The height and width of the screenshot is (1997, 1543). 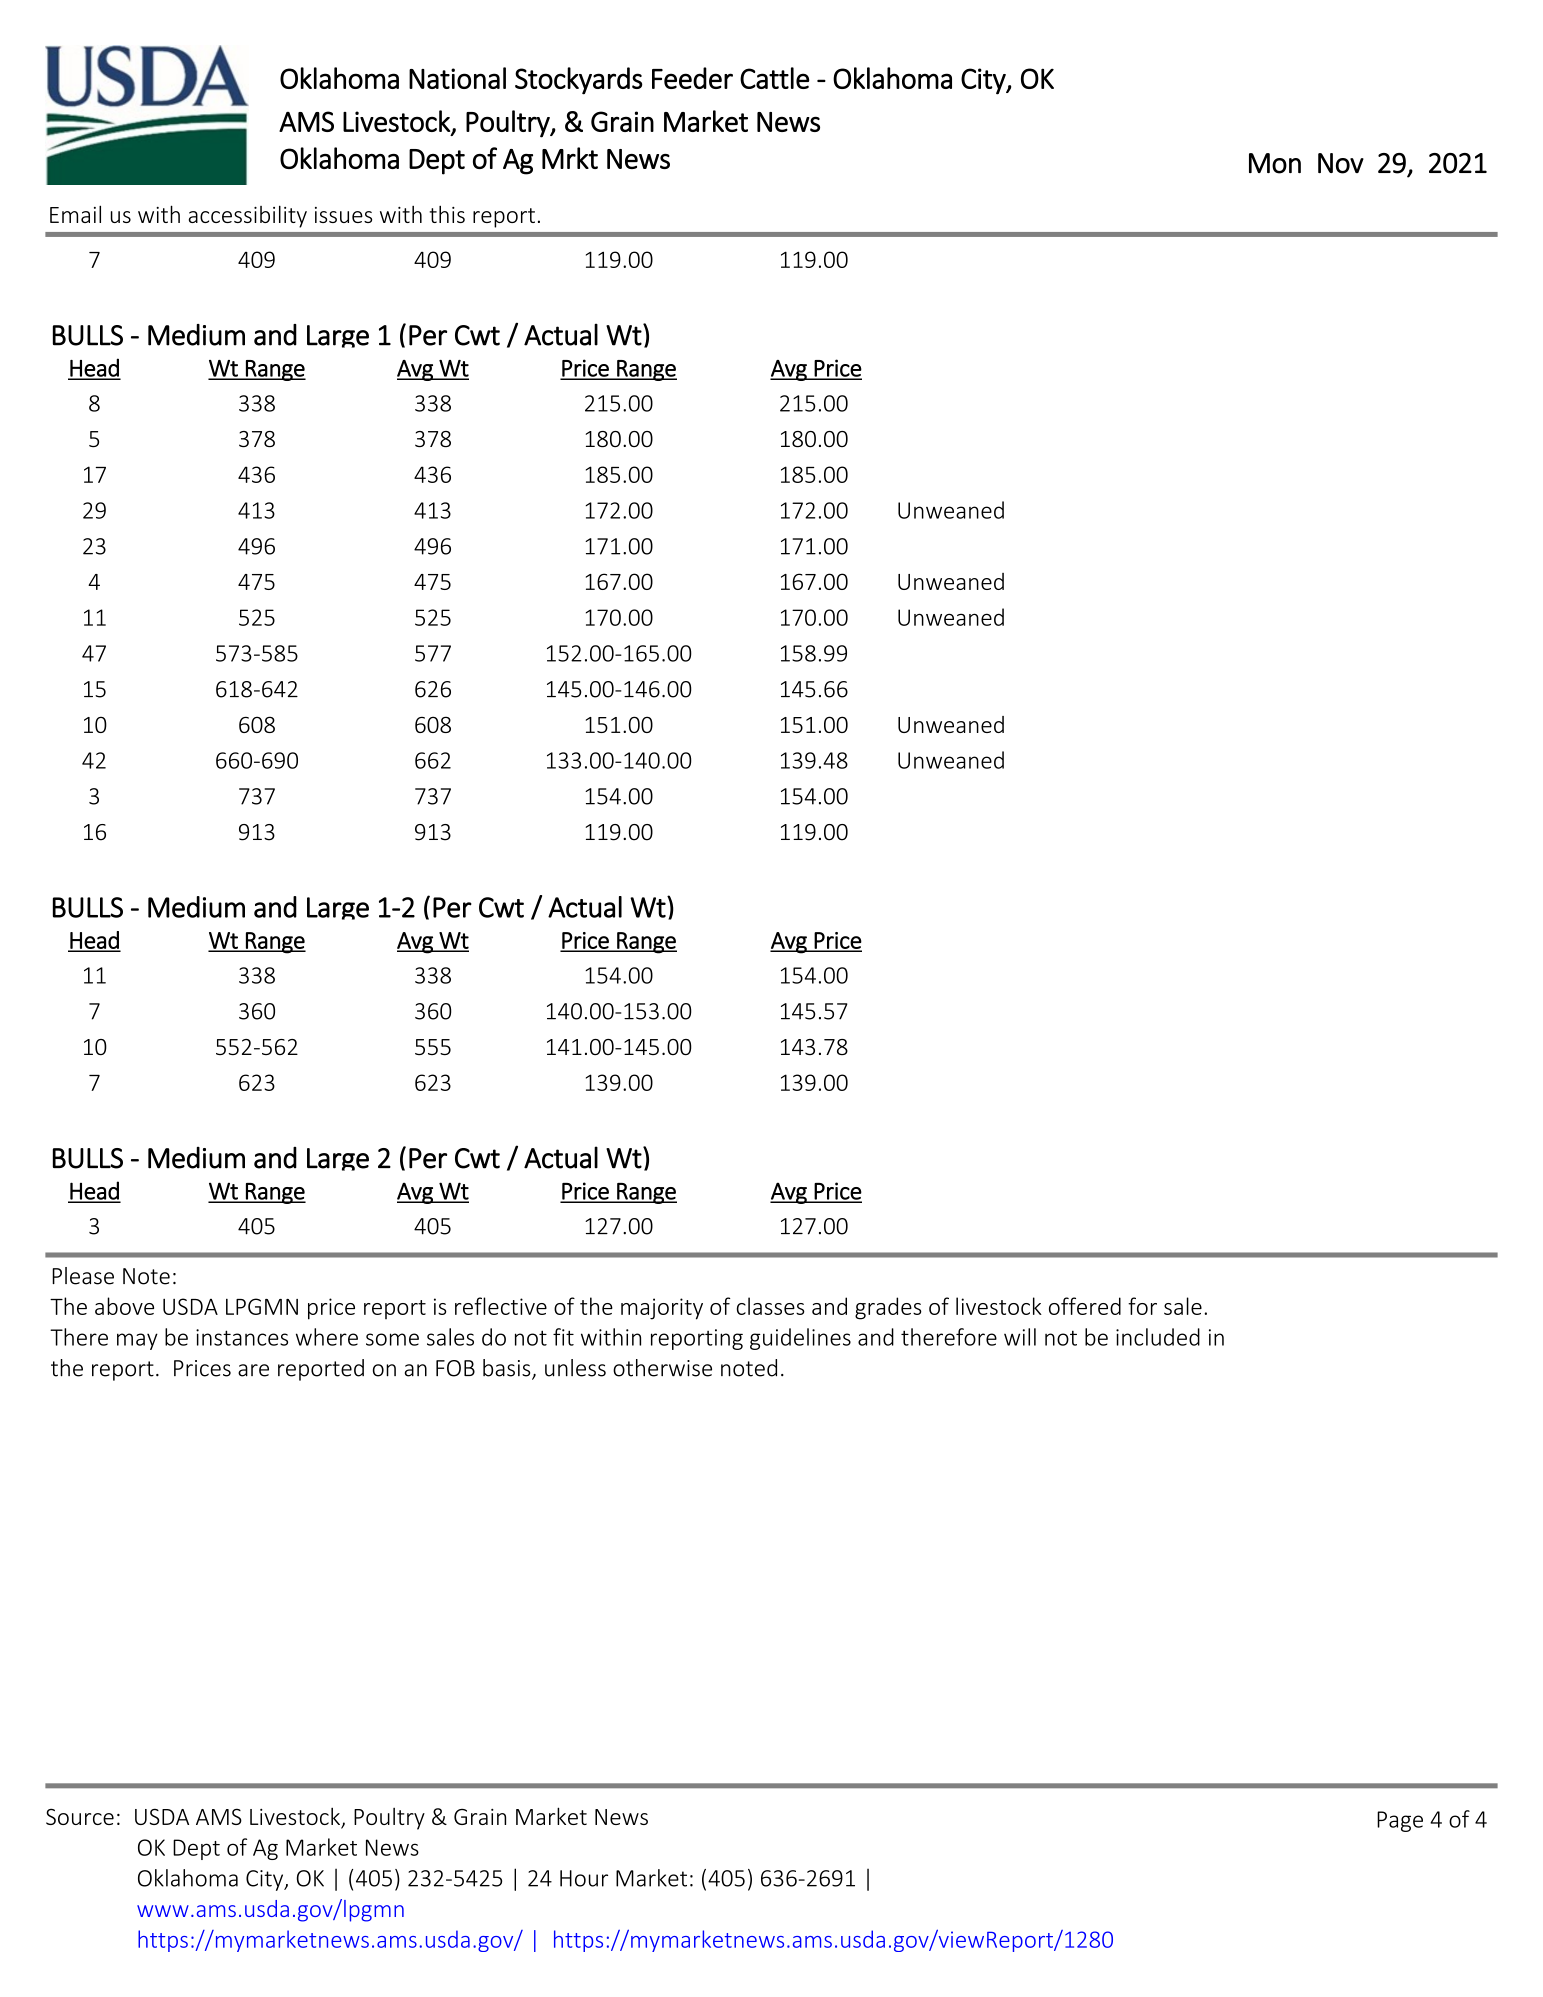 What do you see at coordinates (774, 78) in the screenshot?
I see `Cattle` at bounding box center [774, 78].
